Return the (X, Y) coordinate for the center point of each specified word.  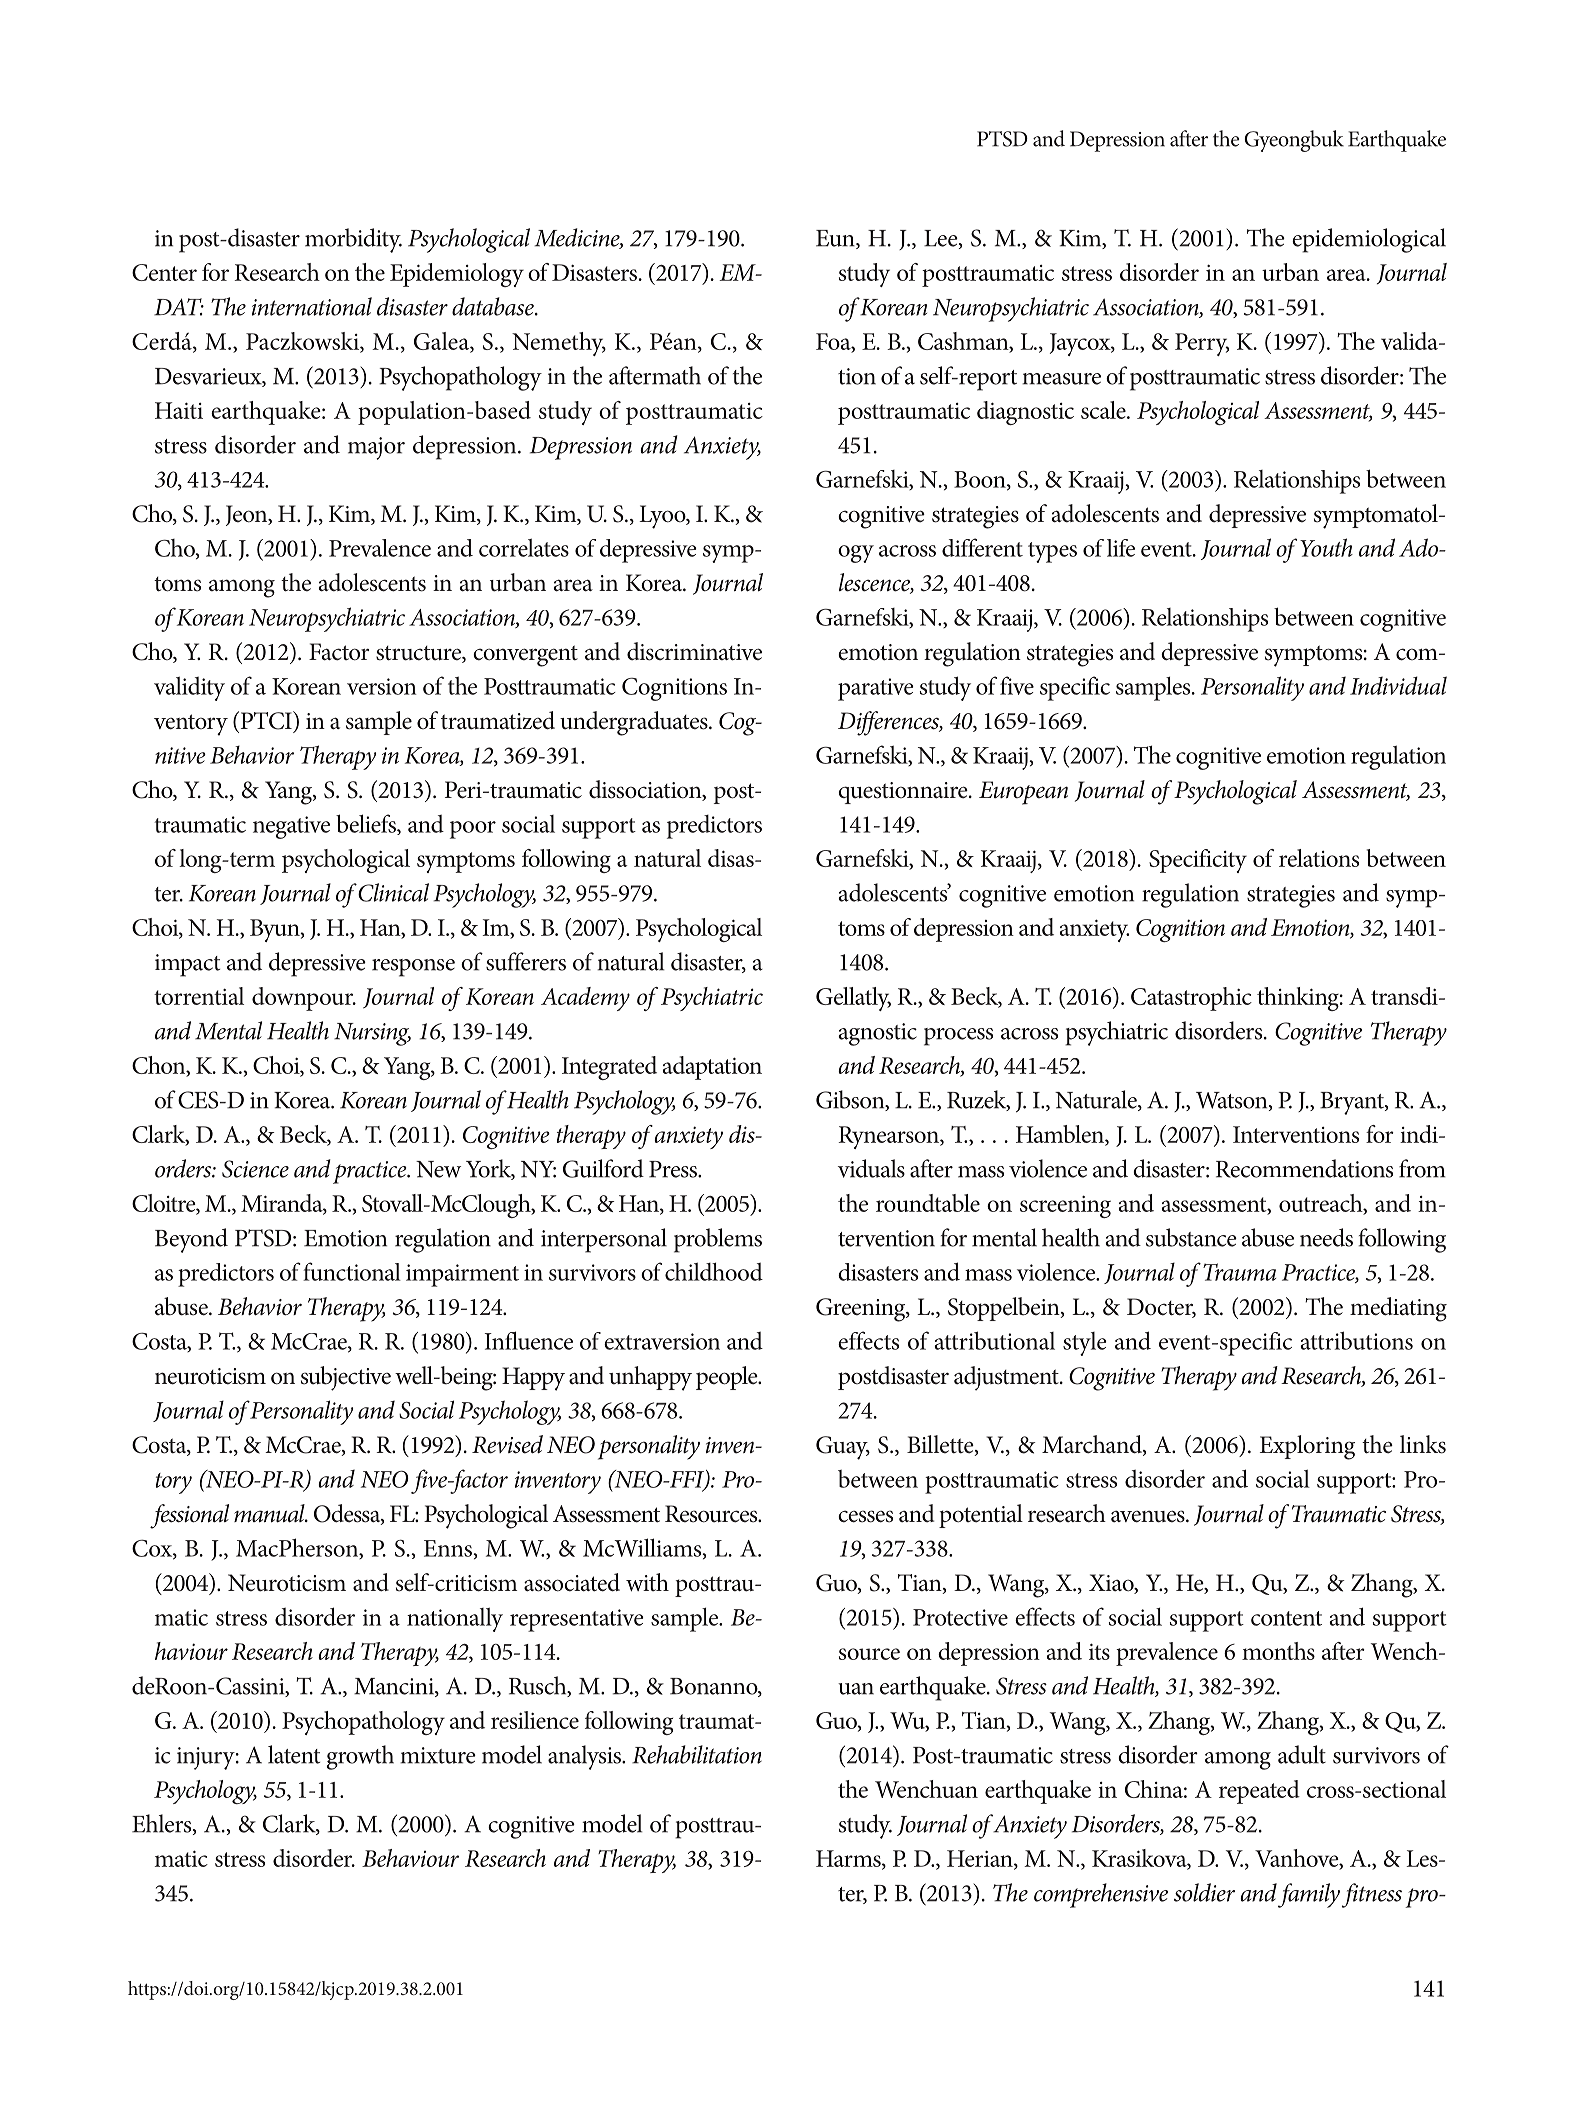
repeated (1259, 1792)
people (728, 1378)
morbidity (353, 240)
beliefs (367, 824)
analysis (585, 1757)
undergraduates (635, 723)
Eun (836, 239)
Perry (1202, 344)
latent (294, 1754)
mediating (1398, 1309)
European (1023, 793)
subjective (346, 1378)
